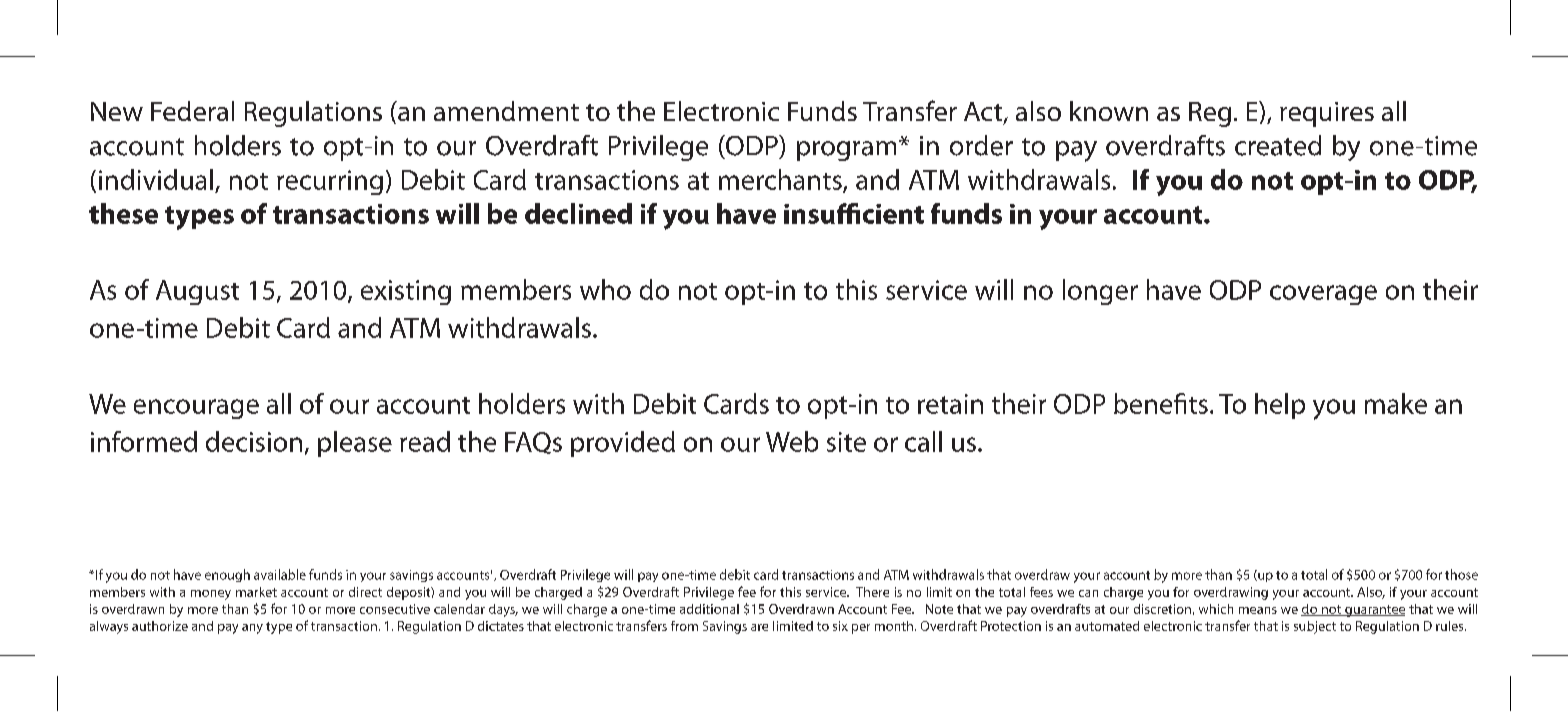 The width and height of the screenshot is (1568, 712). What do you see at coordinates (1280, 406) in the screenshot?
I see `help` at bounding box center [1280, 406].
